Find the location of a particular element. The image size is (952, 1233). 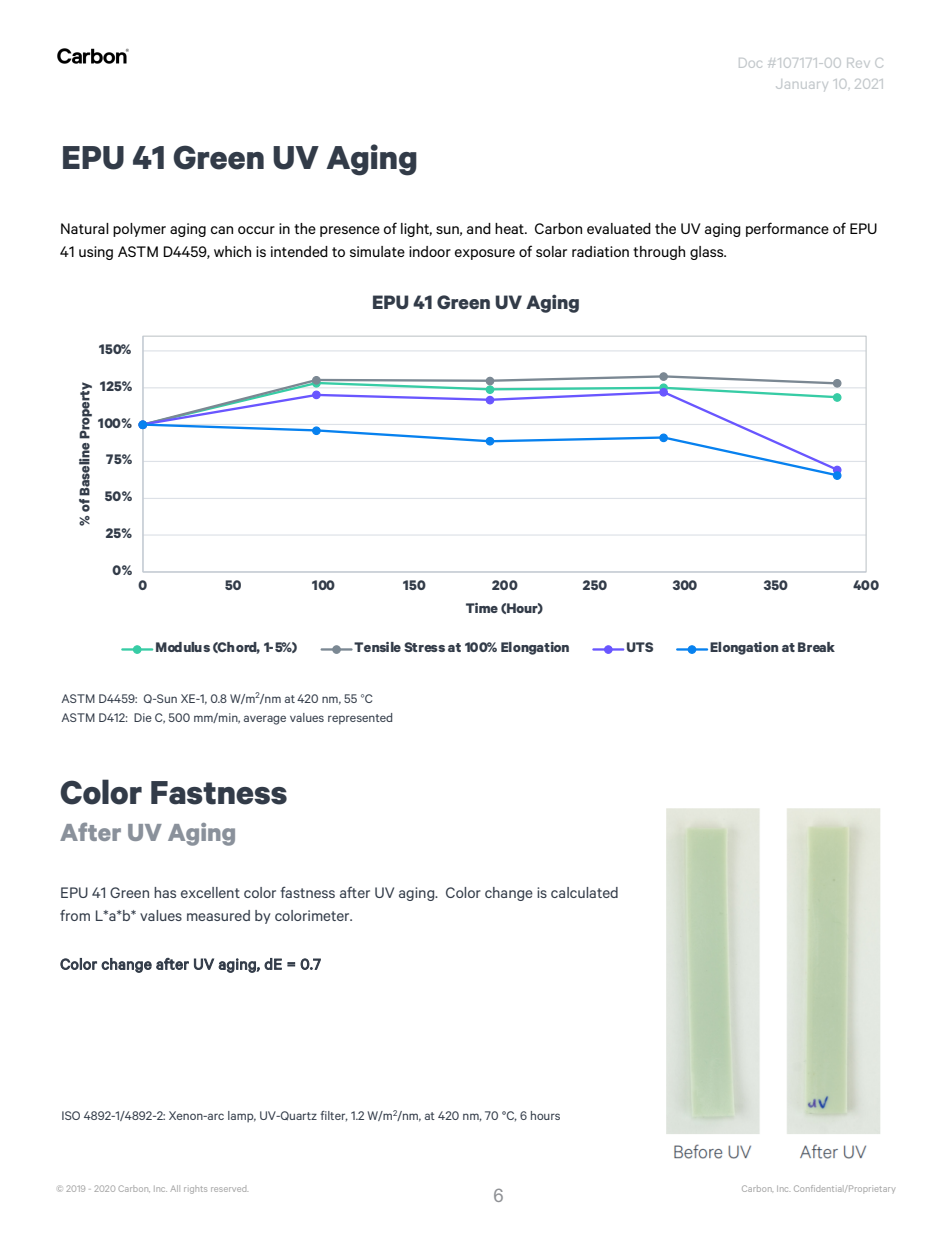

and is located at coordinates (479, 228).
